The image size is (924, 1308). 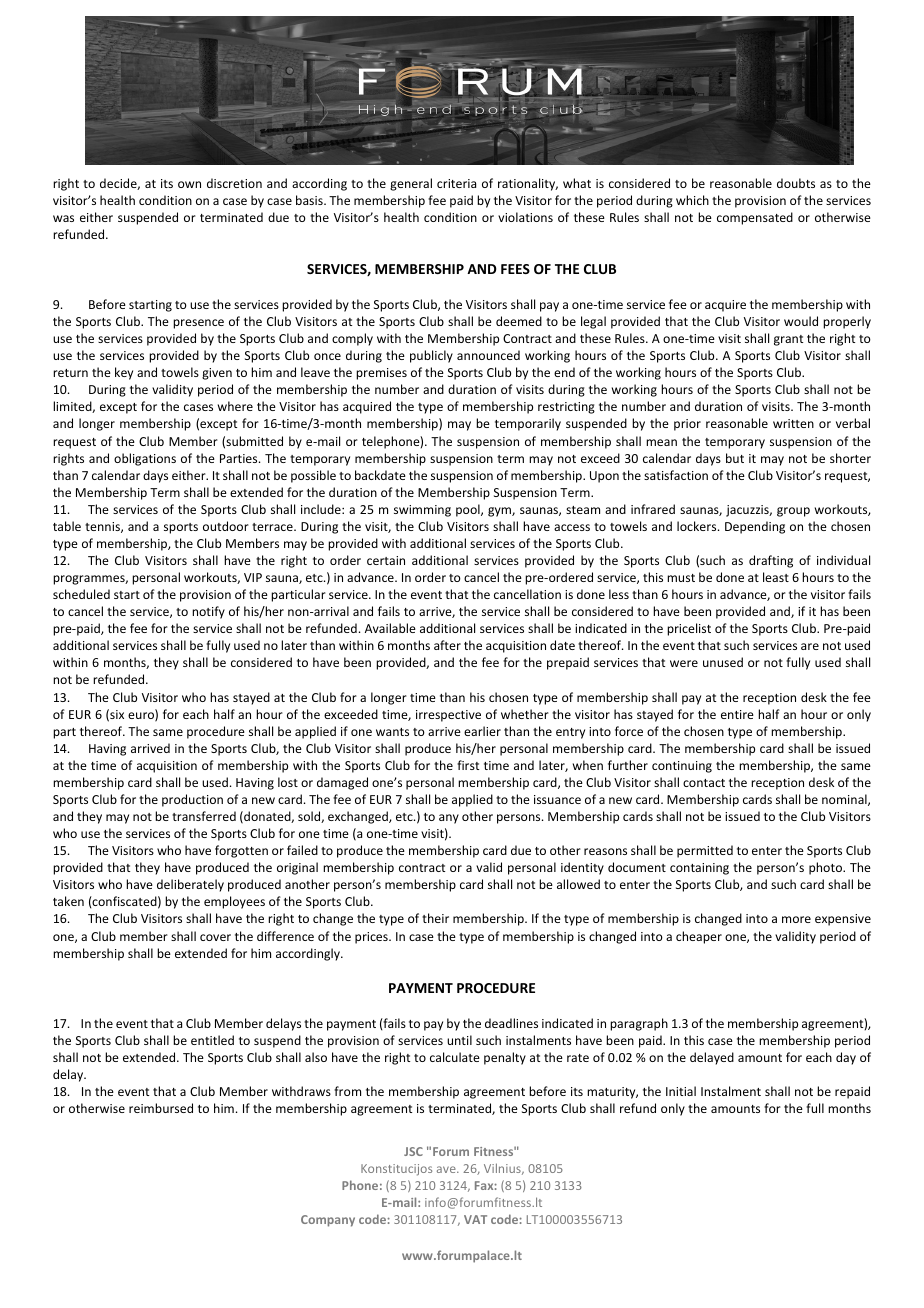 I want to click on temporarily, so click(x=528, y=424).
